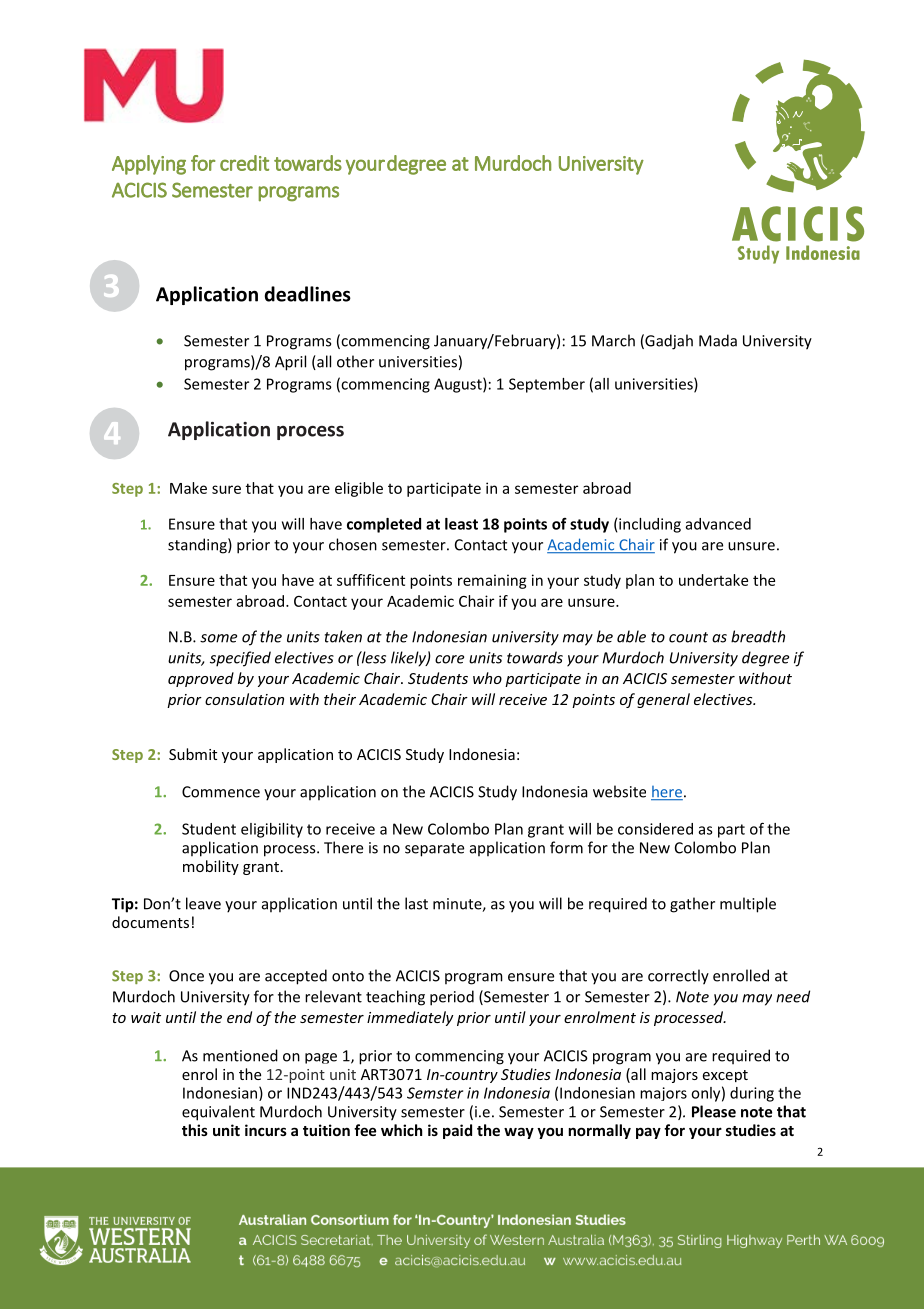 This image has width=924, height=1309. I want to click on advanced, so click(718, 524).
